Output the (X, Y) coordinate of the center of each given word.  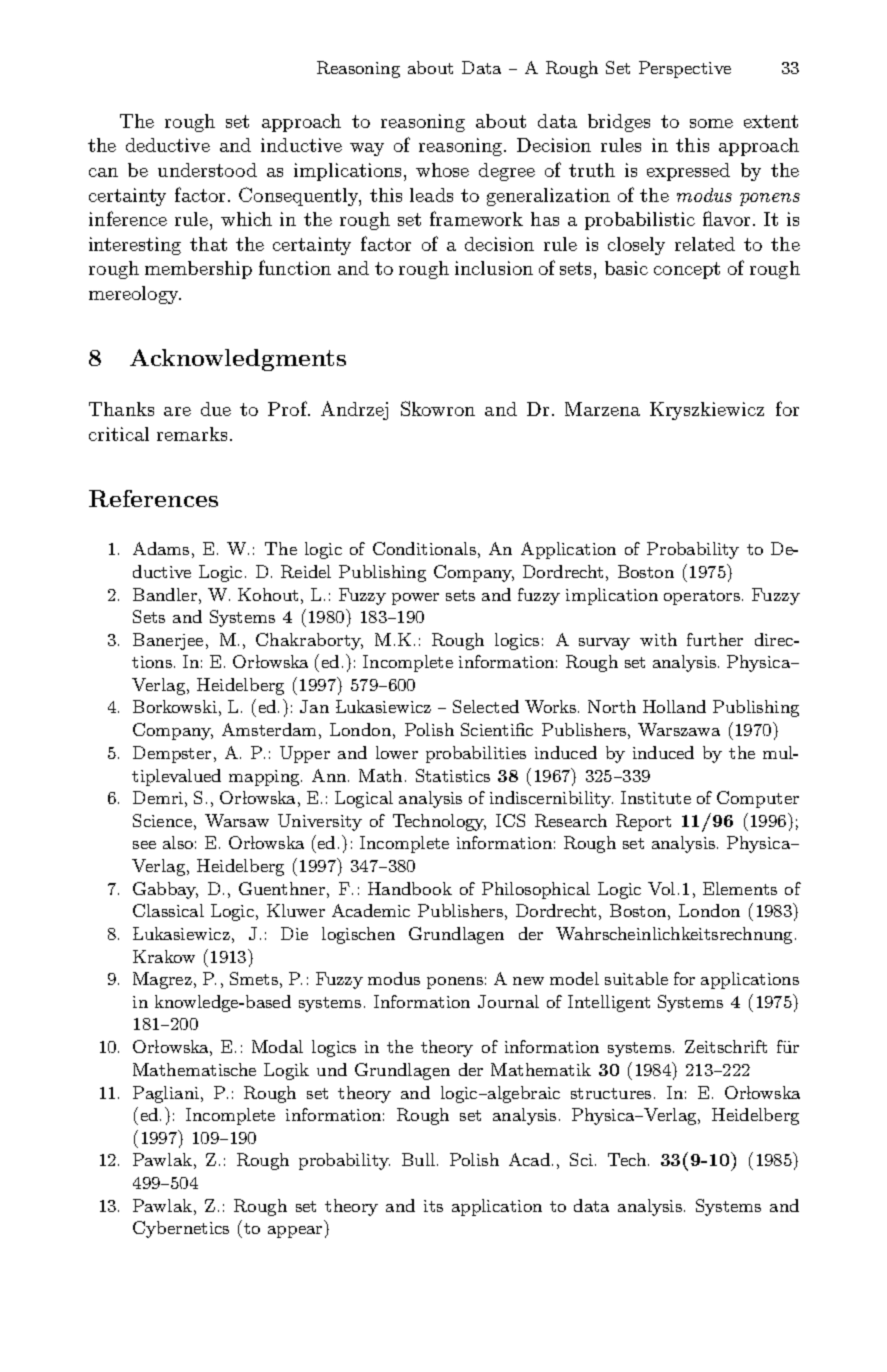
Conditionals (424, 548)
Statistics (453, 775)
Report (643, 822)
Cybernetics (181, 1229)
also (178, 842)
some (711, 123)
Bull (418, 1159)
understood (207, 170)
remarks (192, 434)
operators (702, 597)
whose (442, 170)
